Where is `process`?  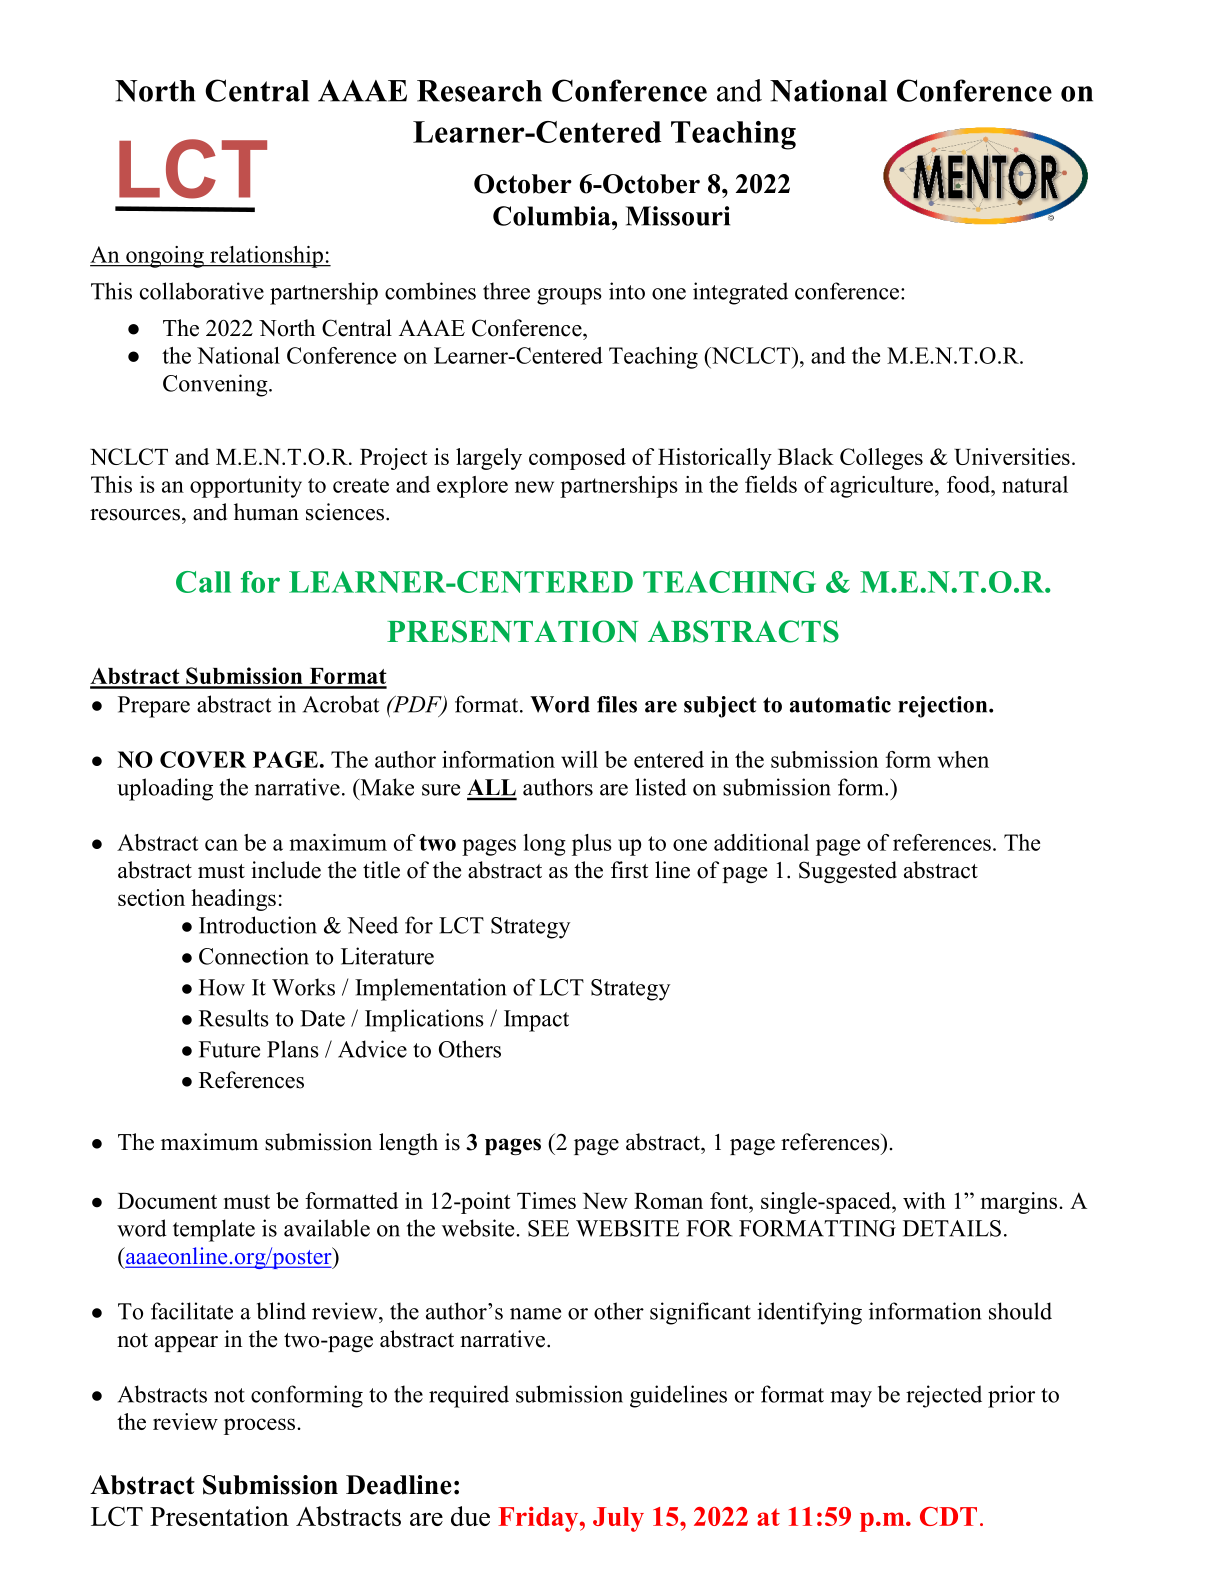 process is located at coordinates (261, 1426).
